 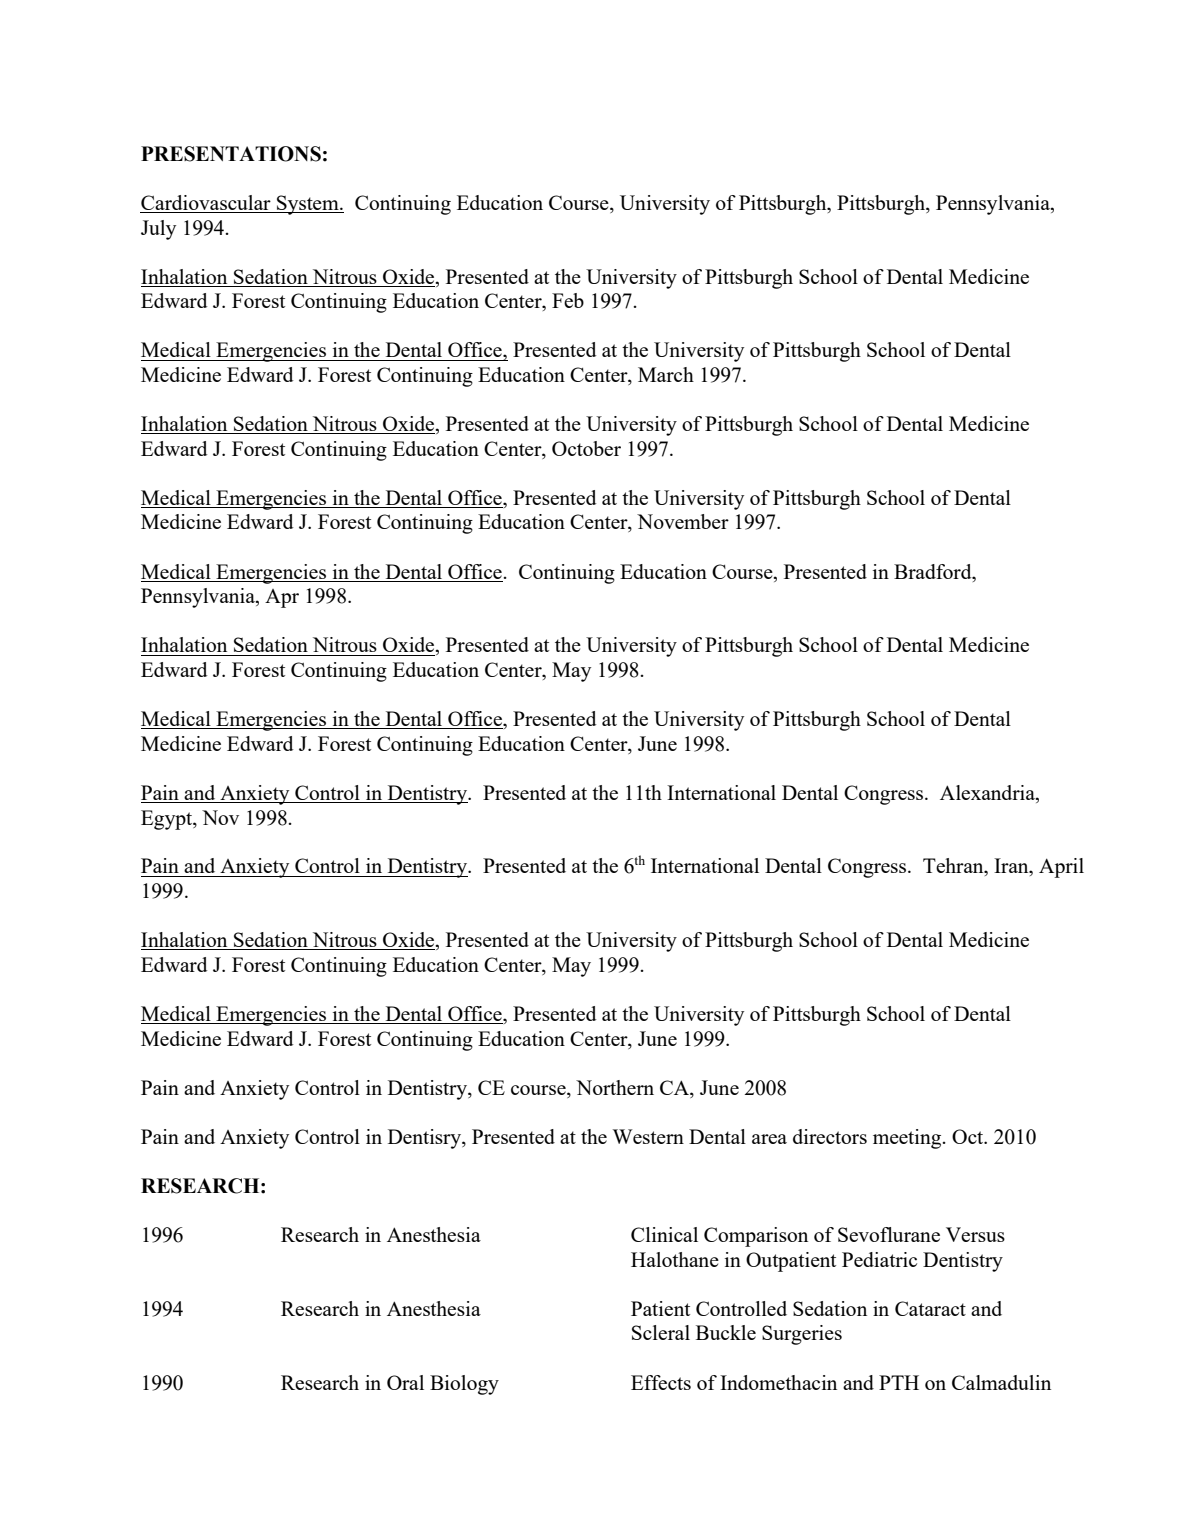 I want to click on Feb, so click(x=568, y=300).
